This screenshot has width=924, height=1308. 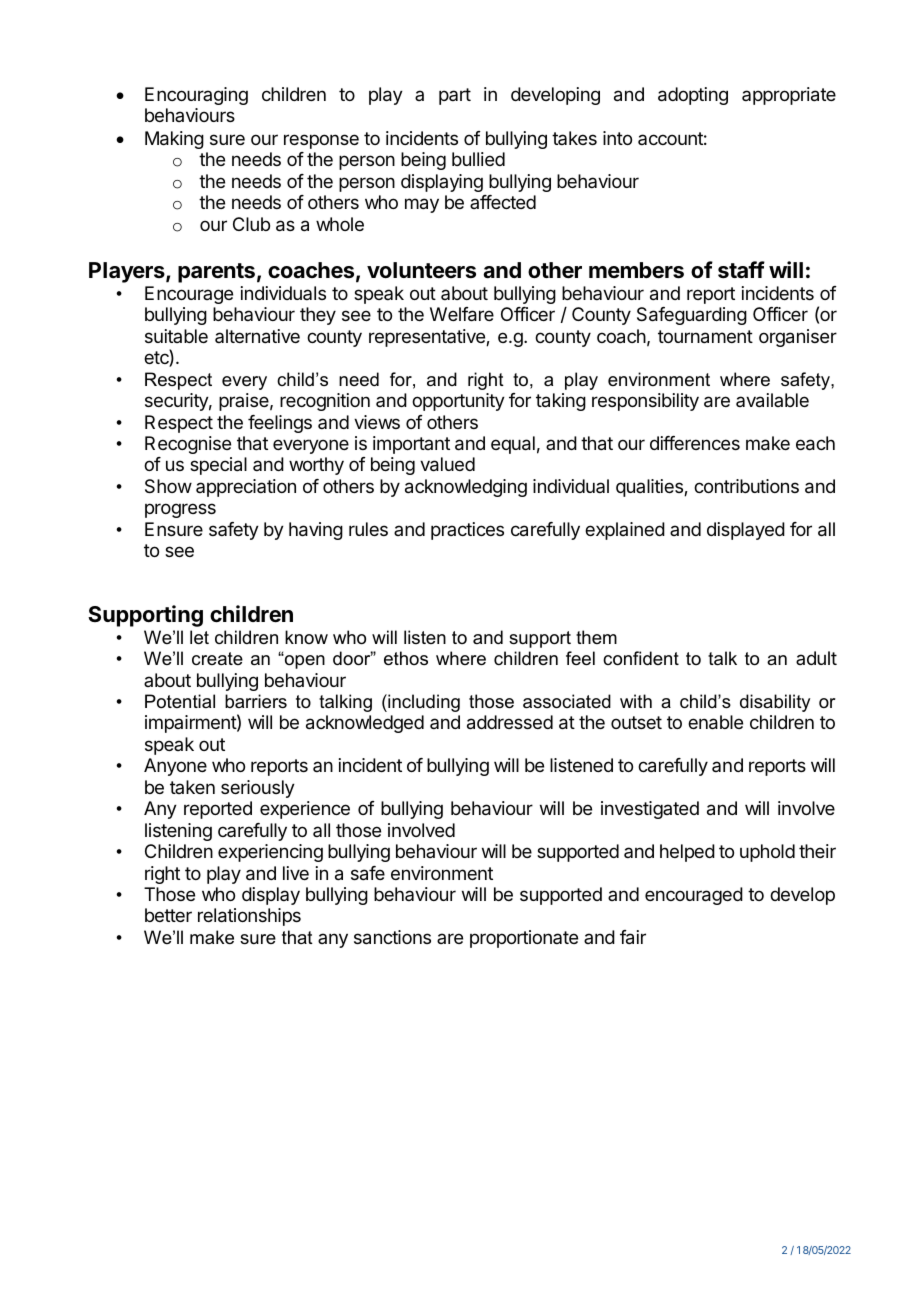 I want to click on relationships, so click(x=249, y=917).
